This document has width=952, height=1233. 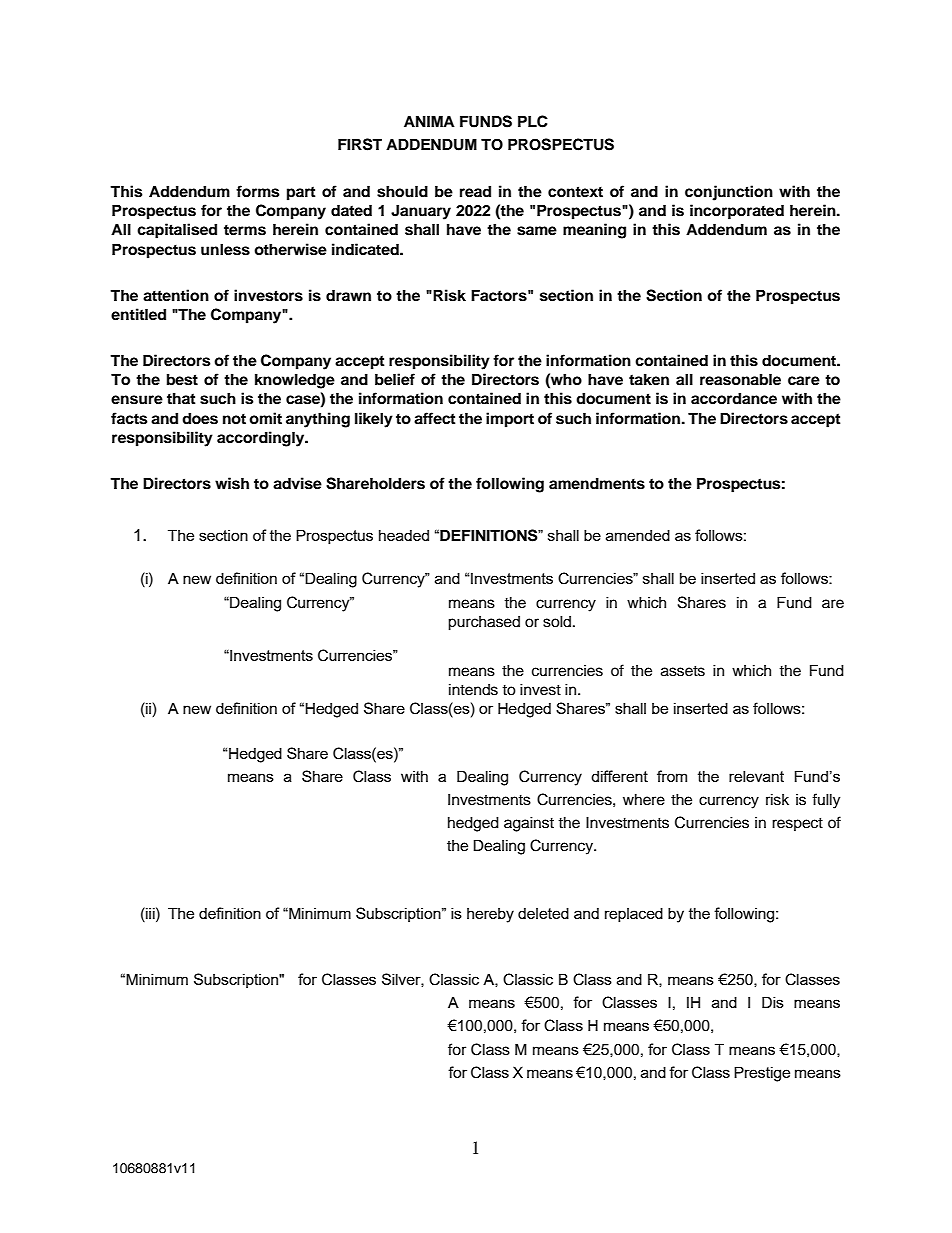 What do you see at coordinates (200, 418) in the document?
I see `does` at bounding box center [200, 418].
